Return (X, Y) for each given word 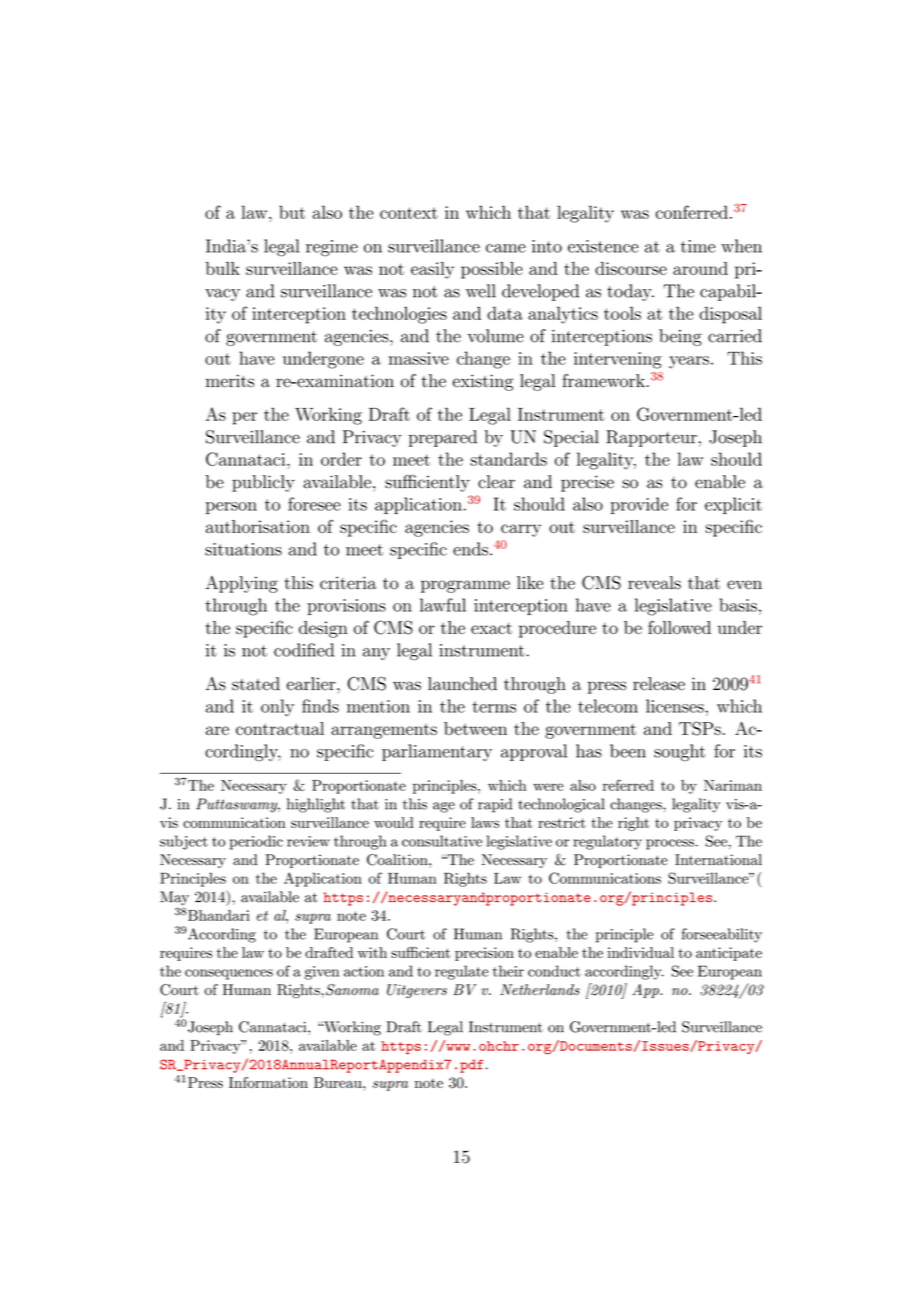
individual (641, 952)
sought (680, 753)
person (231, 508)
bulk (223, 268)
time (698, 246)
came (506, 248)
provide (639, 505)
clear (496, 482)
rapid (495, 805)
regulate (461, 972)
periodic (256, 842)
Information (268, 1082)
